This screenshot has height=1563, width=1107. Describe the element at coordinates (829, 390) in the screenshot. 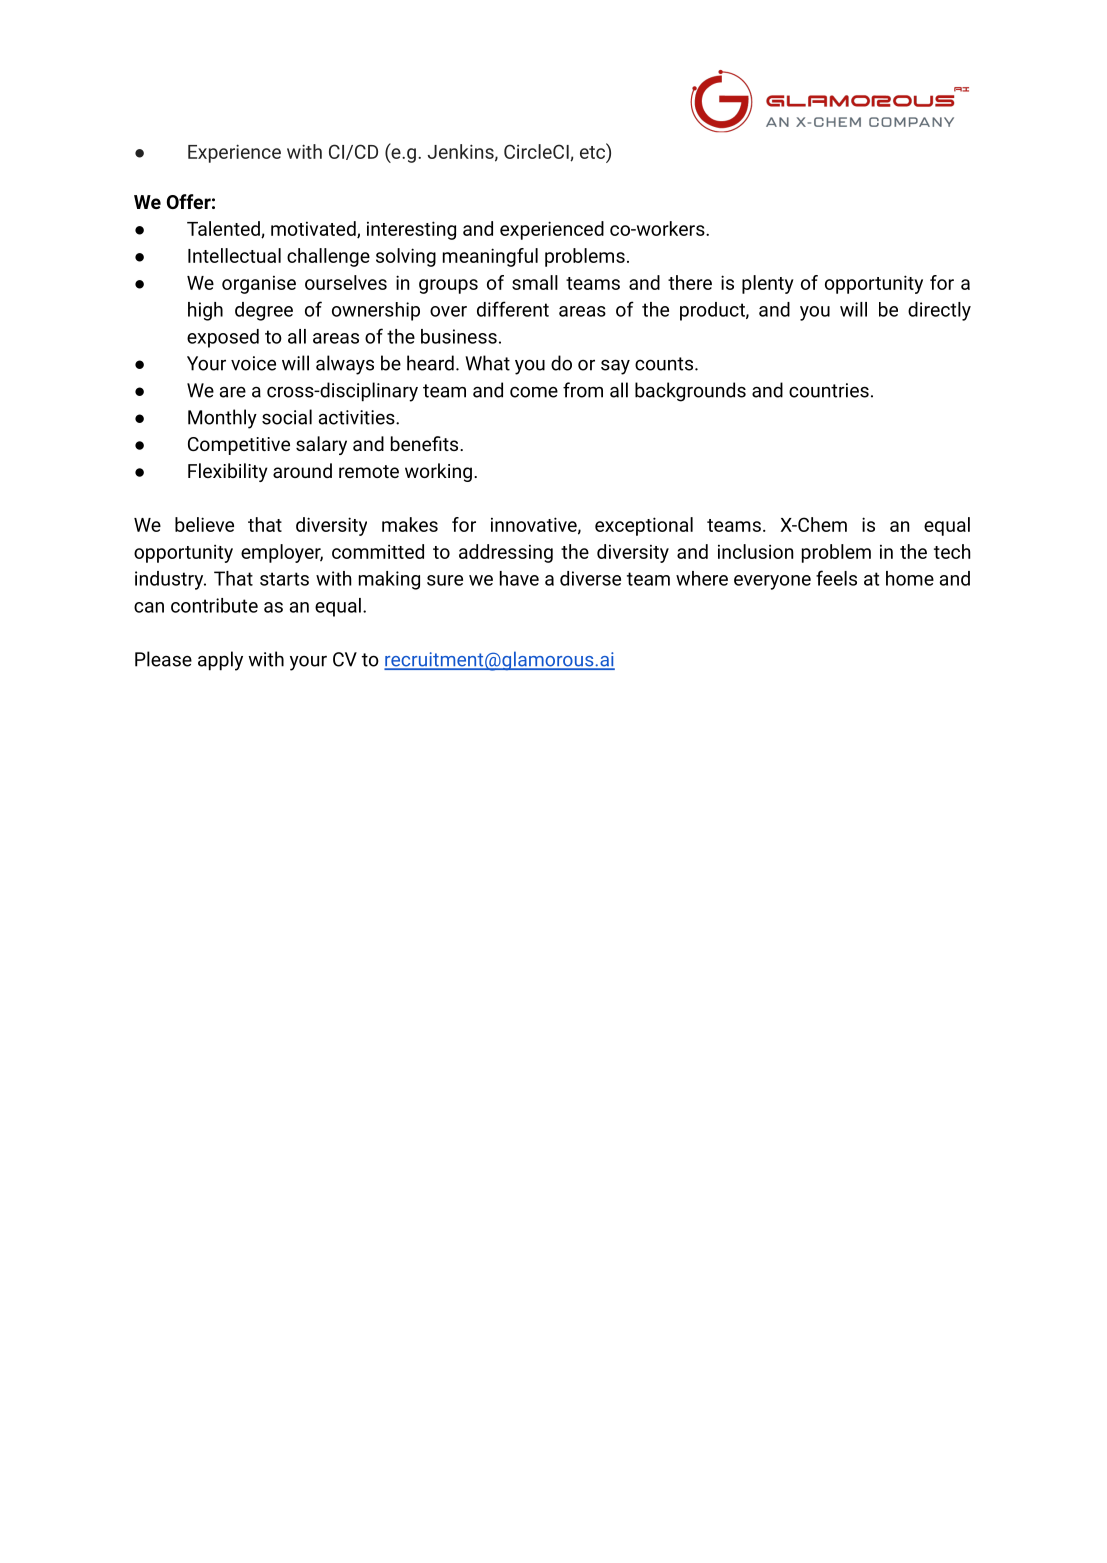

I see `countries` at that location.
